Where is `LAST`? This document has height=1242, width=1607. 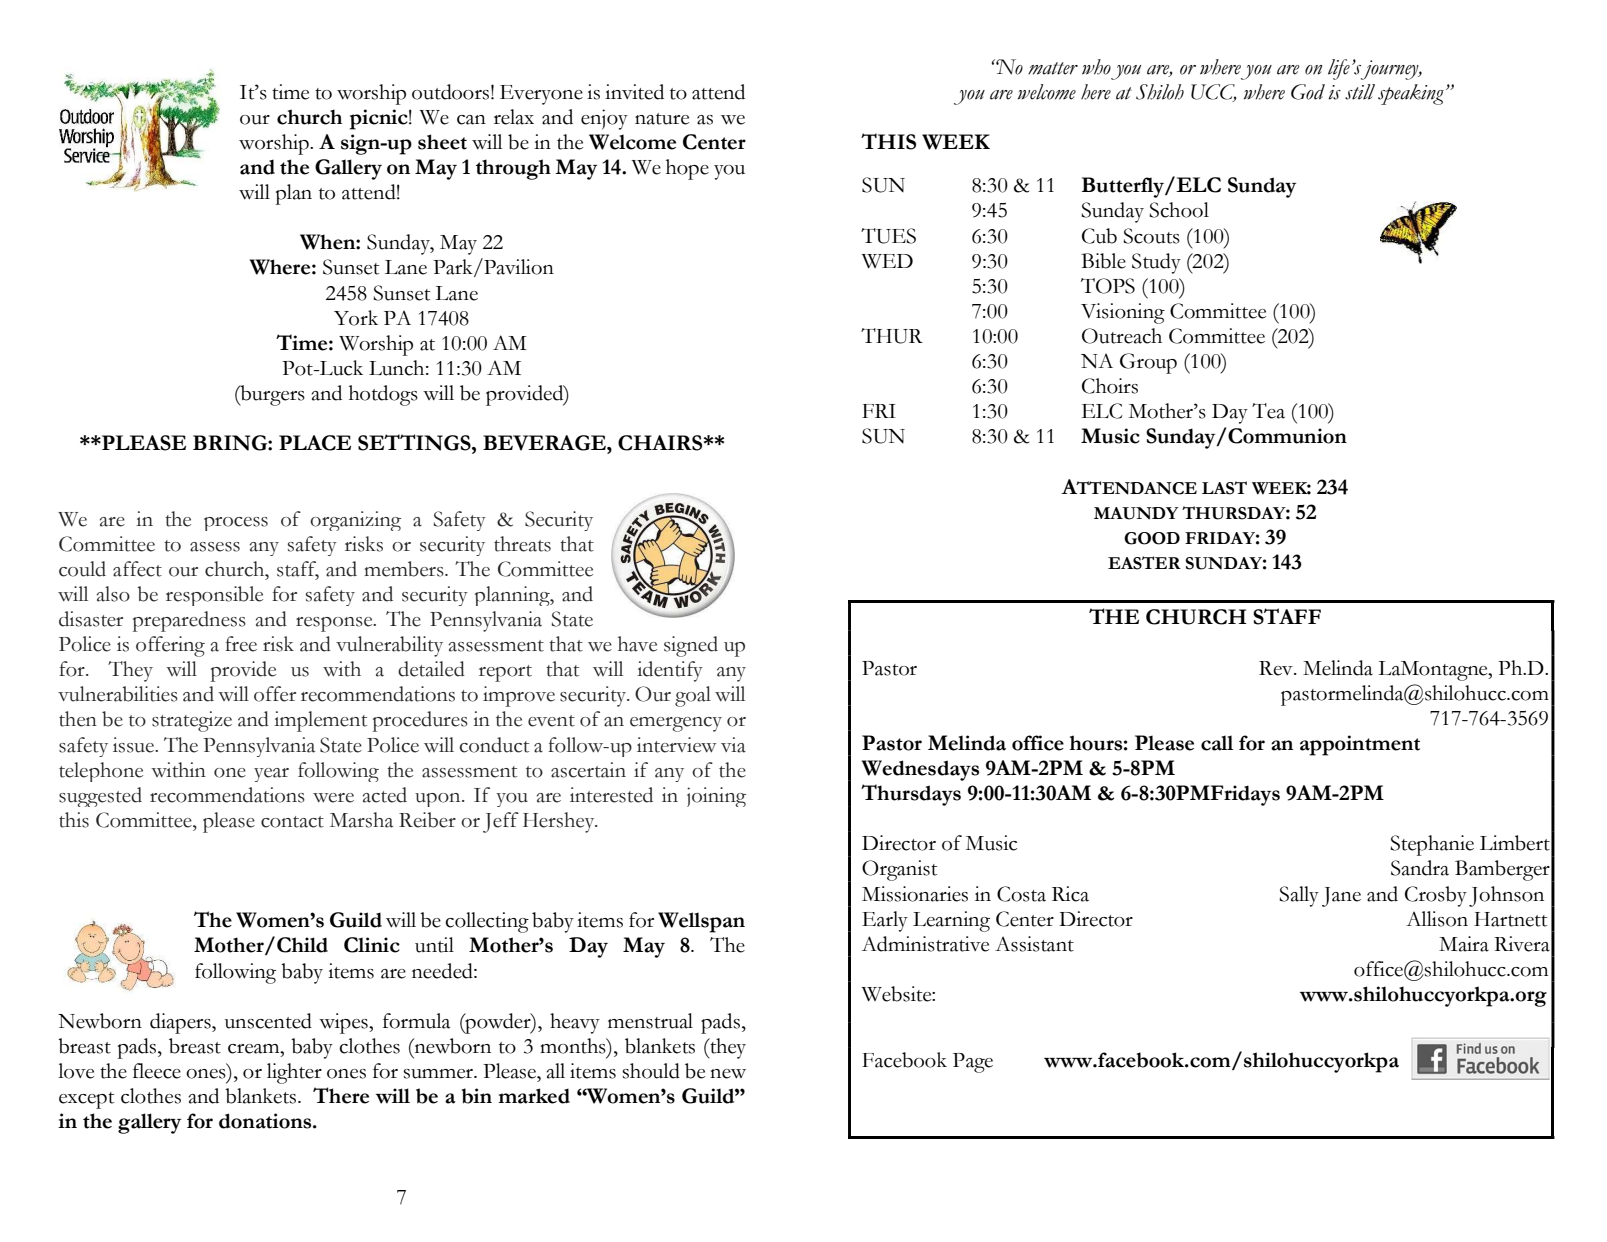
LAST is located at coordinates (1224, 488).
